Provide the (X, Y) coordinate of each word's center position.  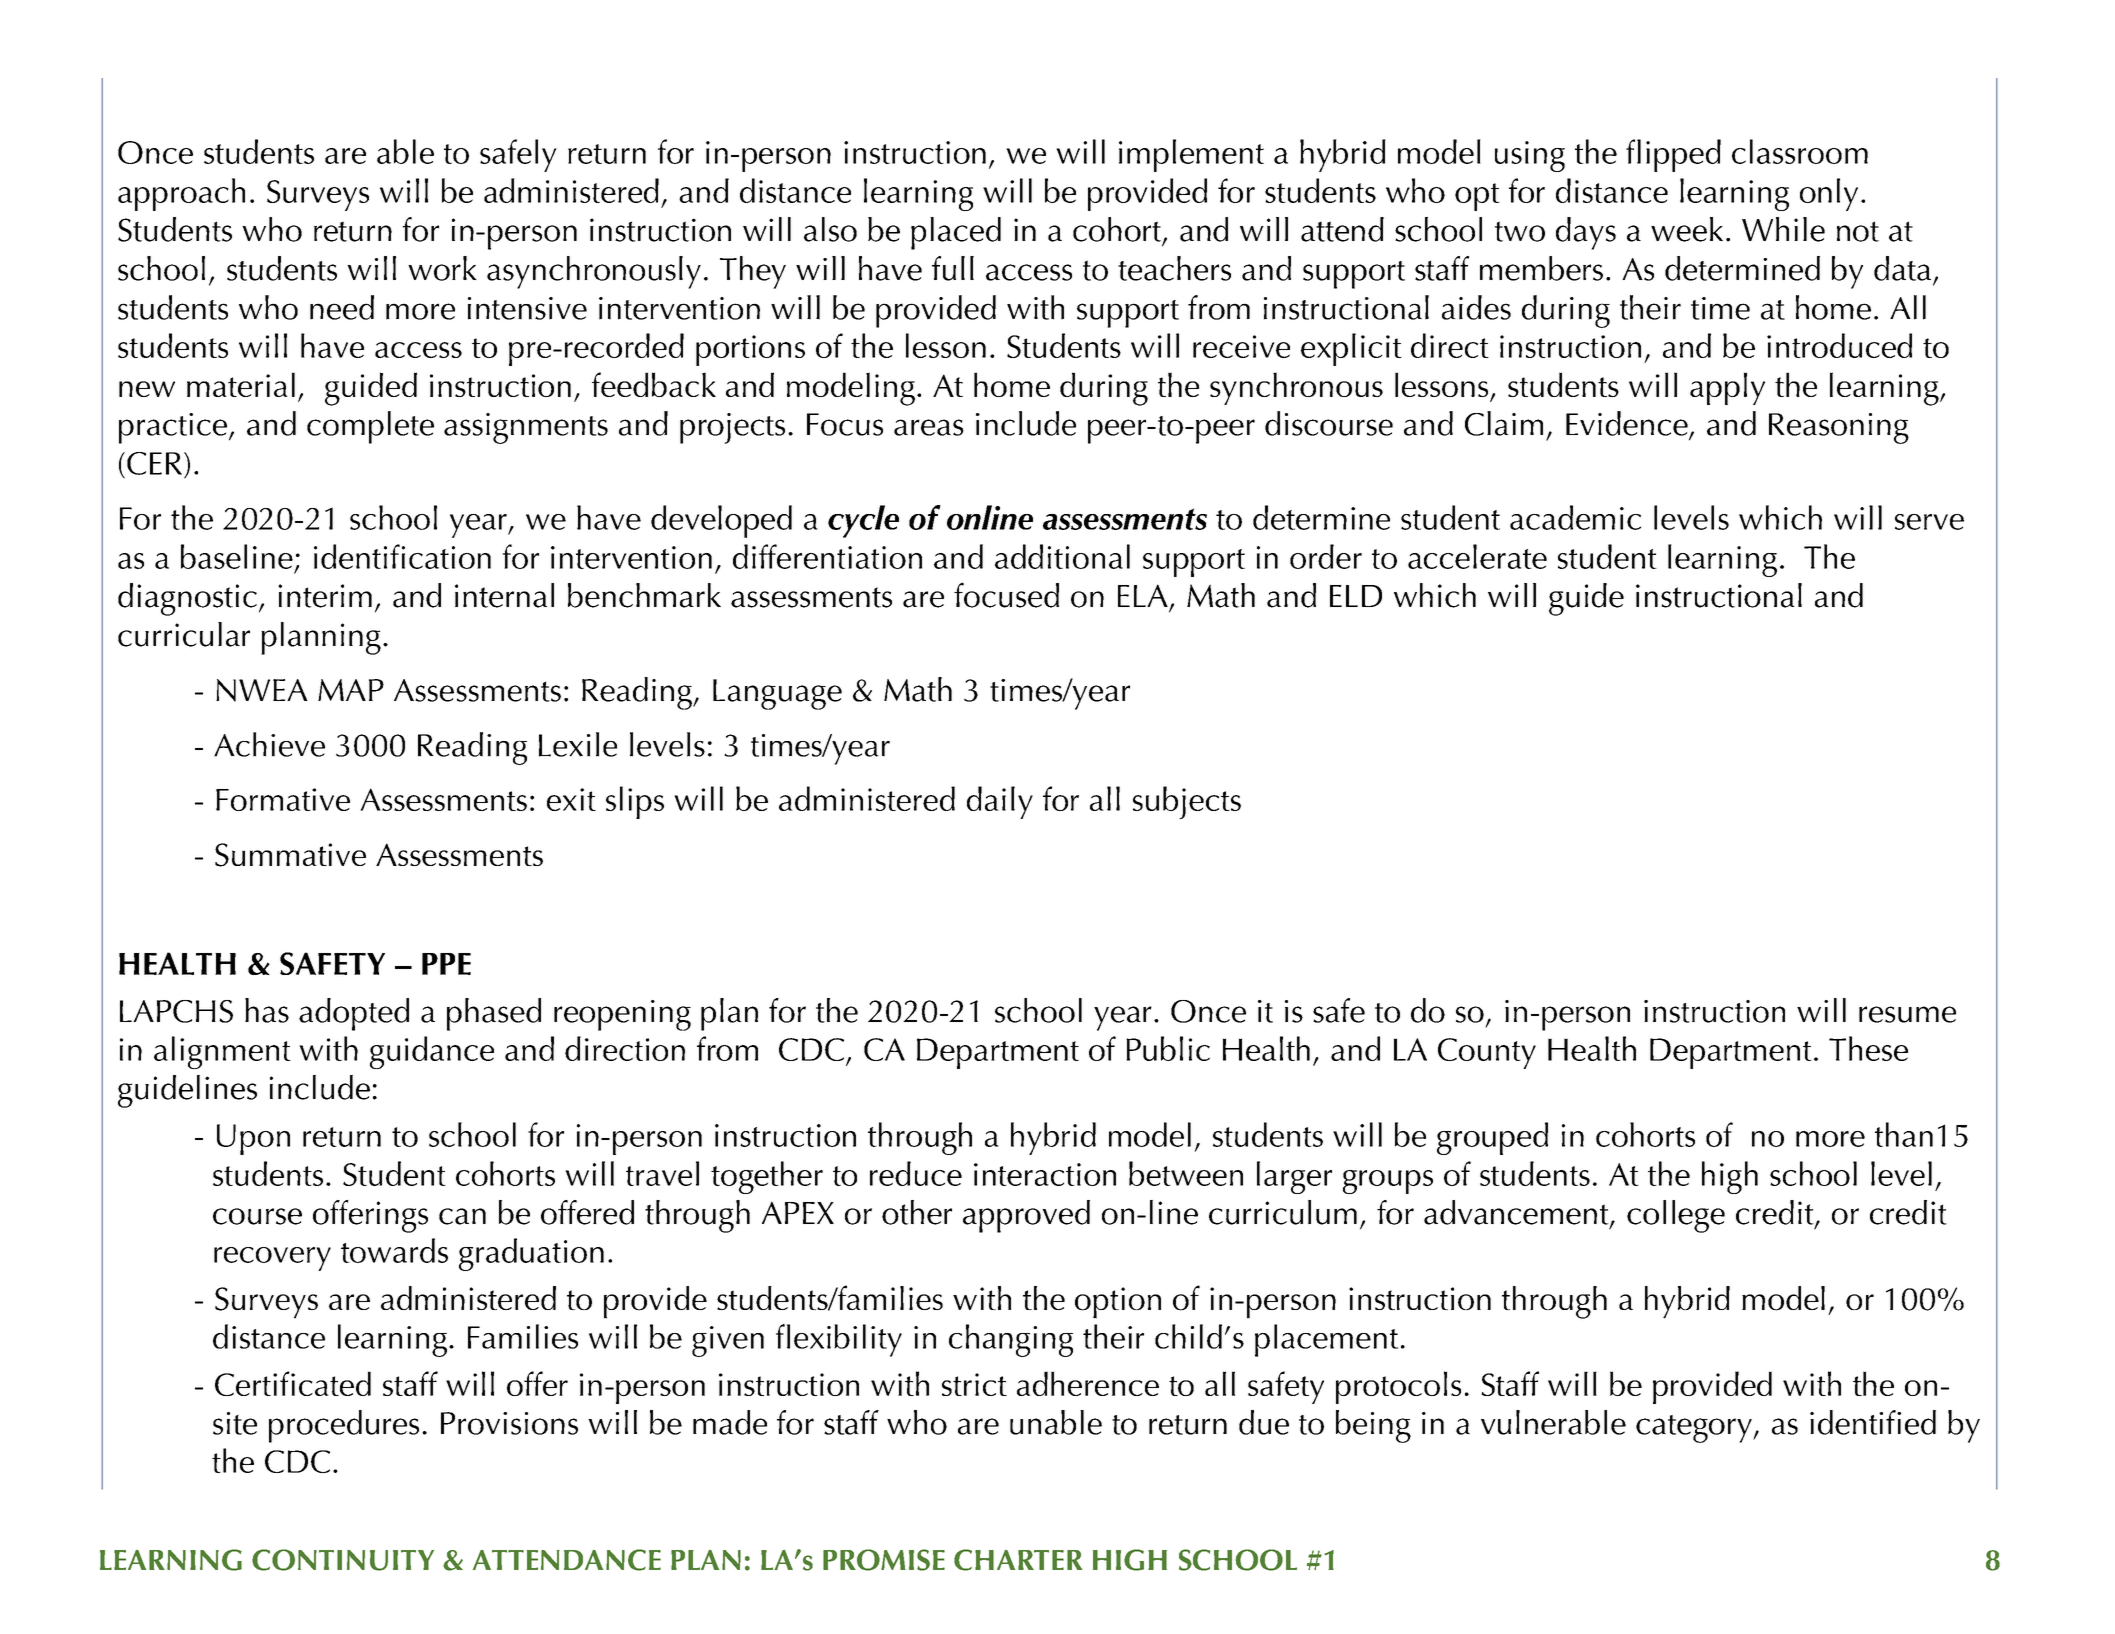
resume (1907, 1014)
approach (181, 194)
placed (956, 233)
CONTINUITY (343, 1560)
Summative (290, 855)
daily (1000, 802)
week (1687, 229)
